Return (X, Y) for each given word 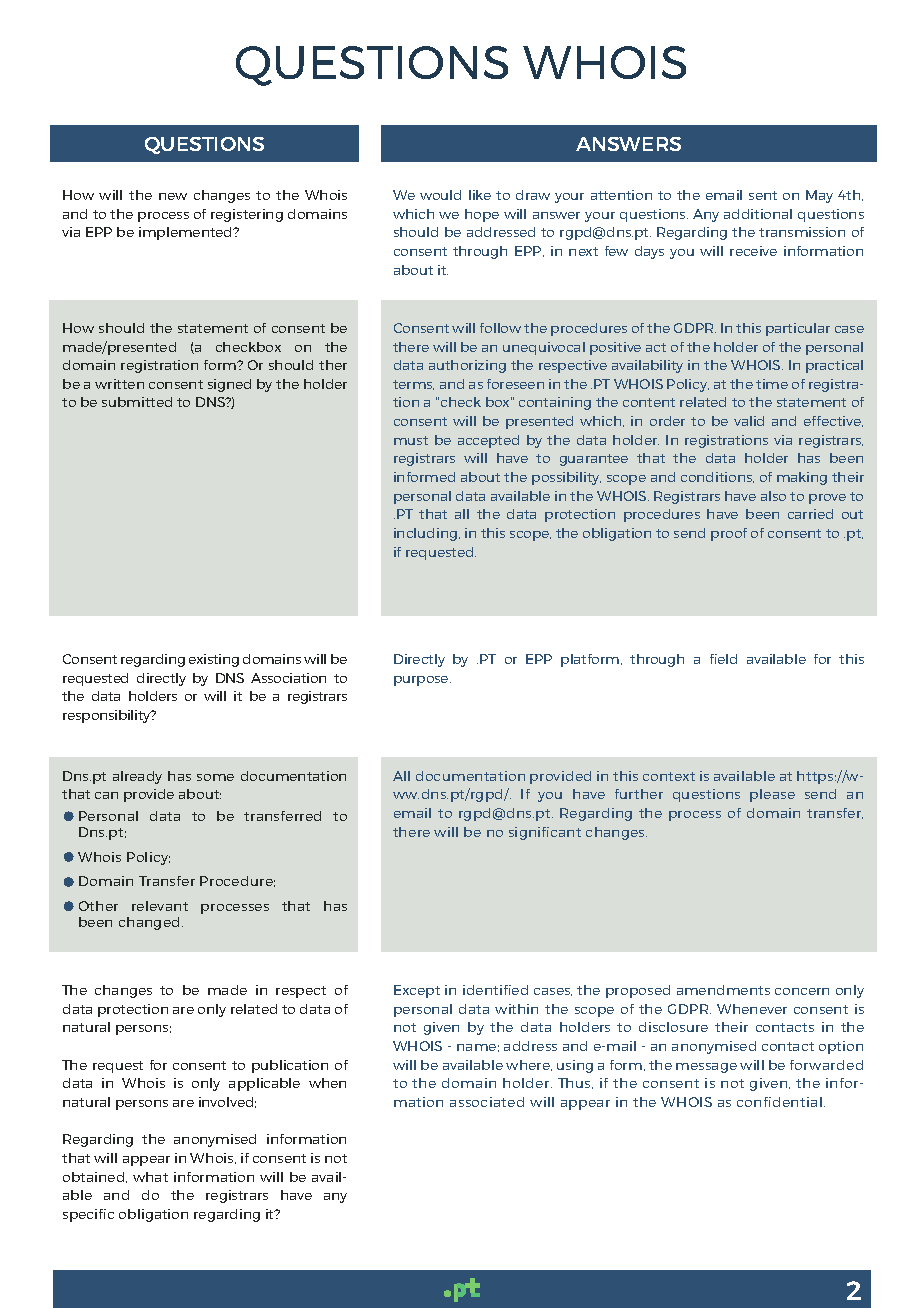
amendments (723, 990)
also (773, 496)
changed (149, 923)
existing (214, 660)
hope (482, 215)
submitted (137, 402)
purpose (422, 681)
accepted (488, 441)
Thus (575, 1083)
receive (753, 251)
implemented (187, 233)
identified (495, 990)
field (723, 659)
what (150, 1177)
